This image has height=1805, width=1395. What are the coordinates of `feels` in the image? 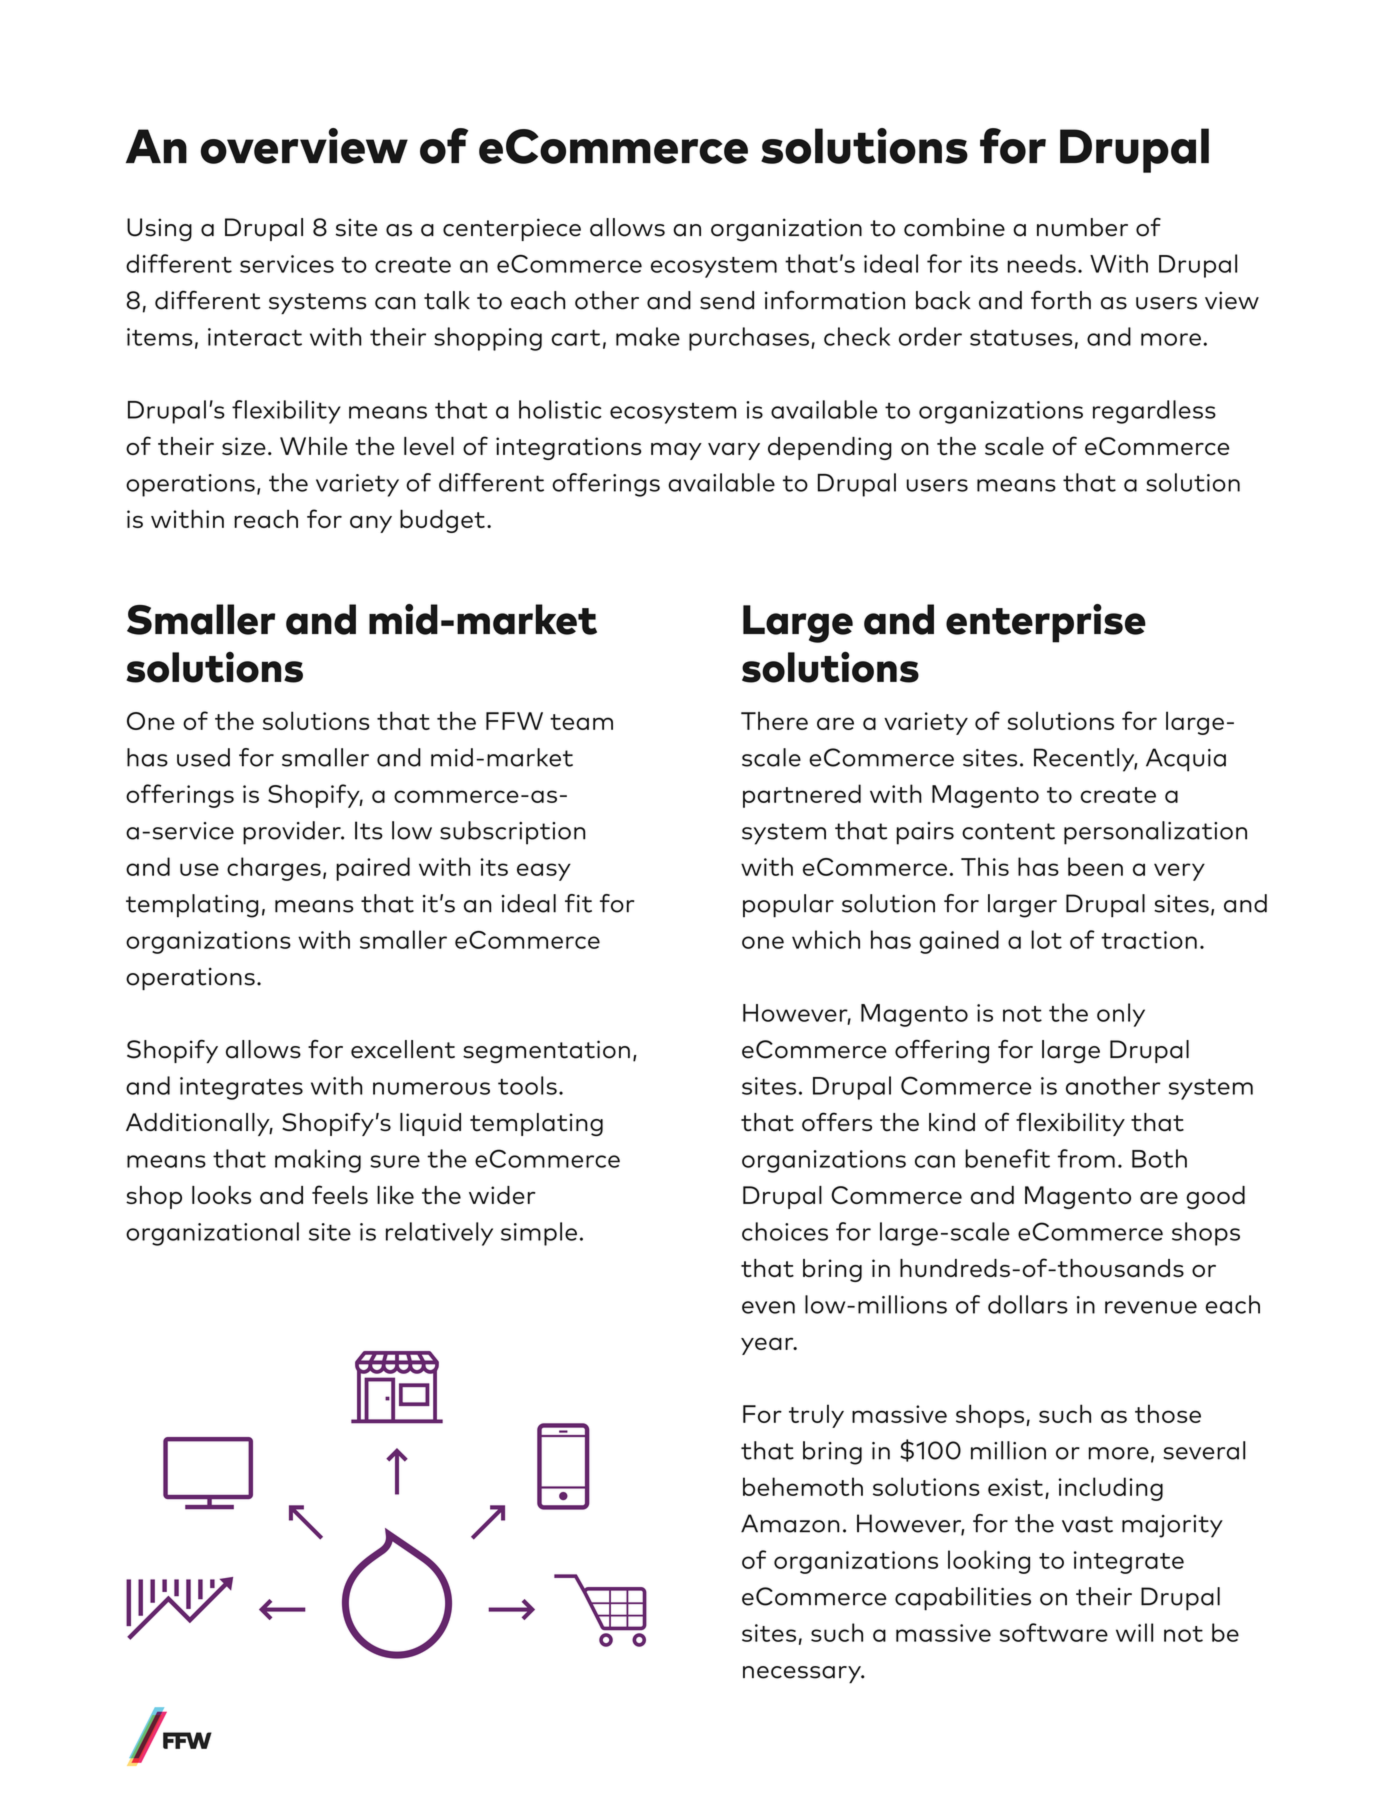 It's located at (340, 1194).
